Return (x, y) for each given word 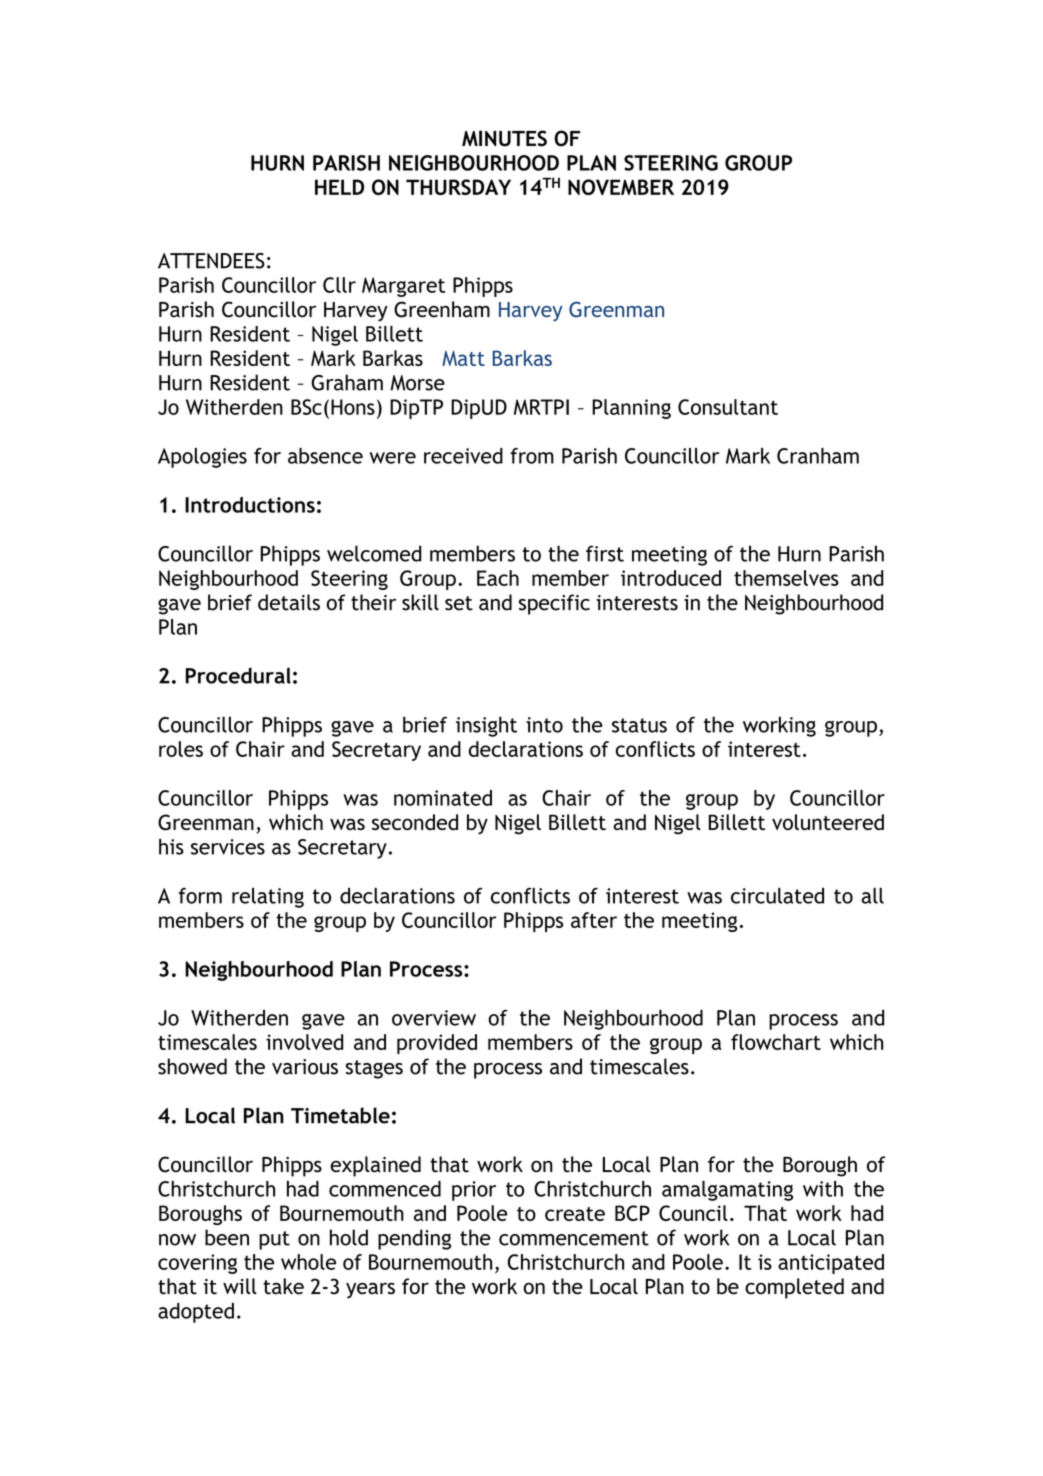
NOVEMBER (621, 187)
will (240, 1286)
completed (794, 1288)
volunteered (828, 822)
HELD (339, 187)
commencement (574, 1238)
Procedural (238, 675)
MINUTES (504, 138)
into (544, 725)
